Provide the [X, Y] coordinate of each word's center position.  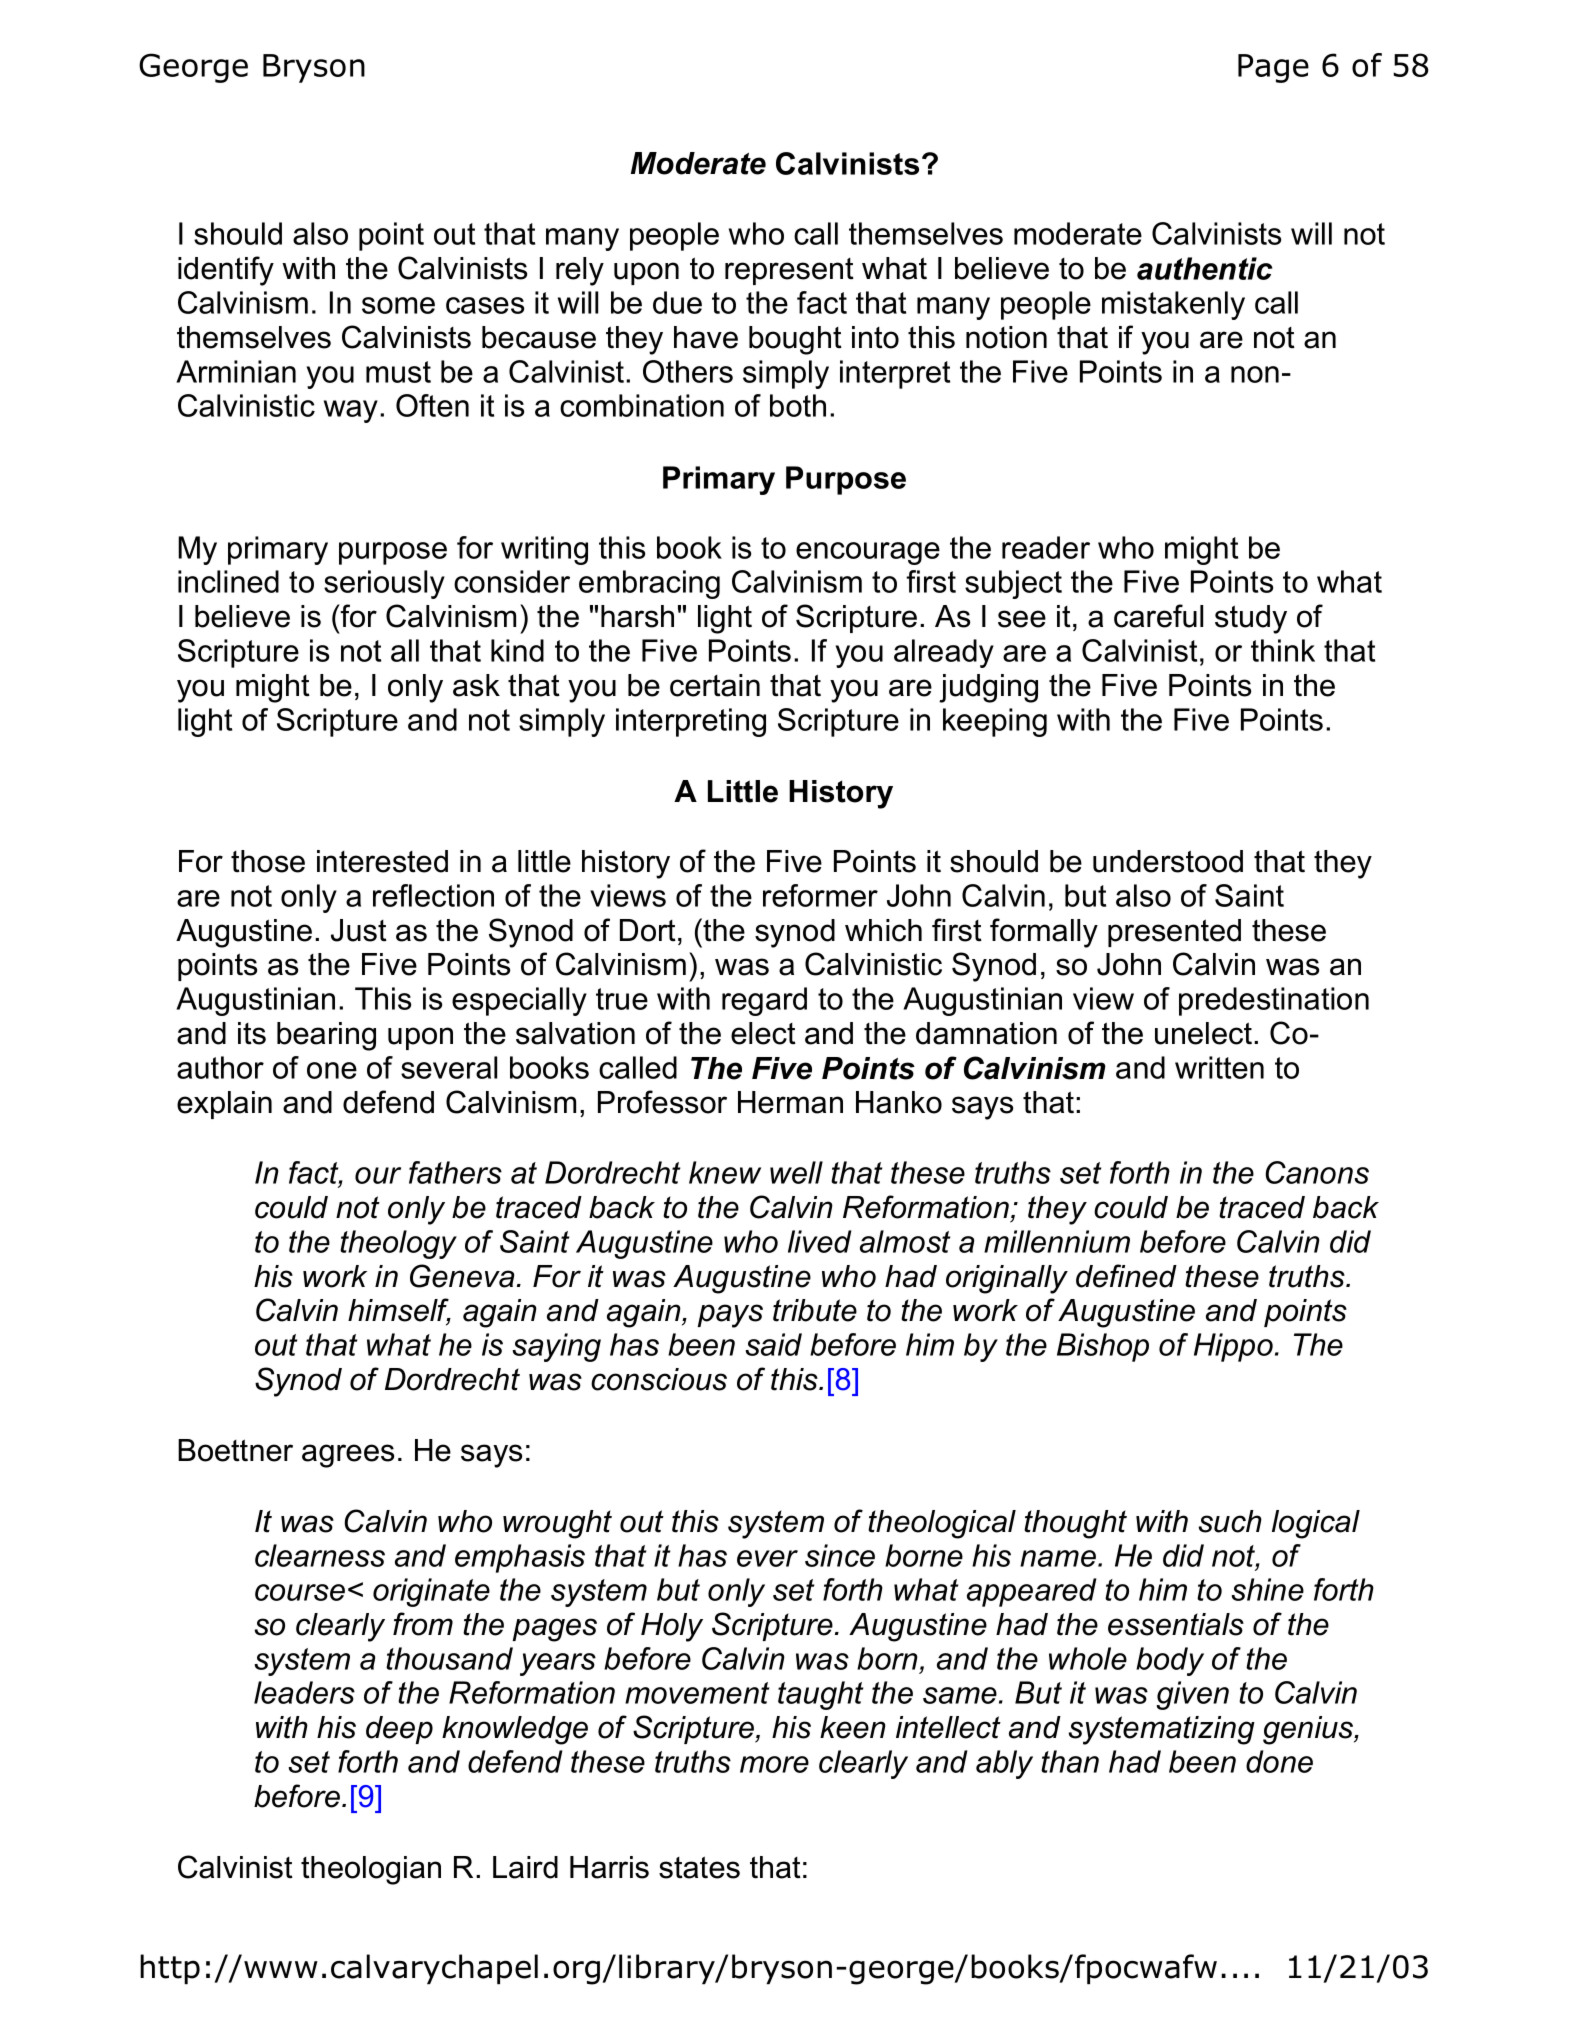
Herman [790, 1102]
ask [476, 685]
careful [1158, 616]
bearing [326, 1036]
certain [715, 685]
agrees [348, 1456]
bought [795, 340]
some [398, 305]
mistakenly [1173, 305]
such [1230, 1521]
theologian [371, 1870]
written [1219, 1067]
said [773, 1344]
